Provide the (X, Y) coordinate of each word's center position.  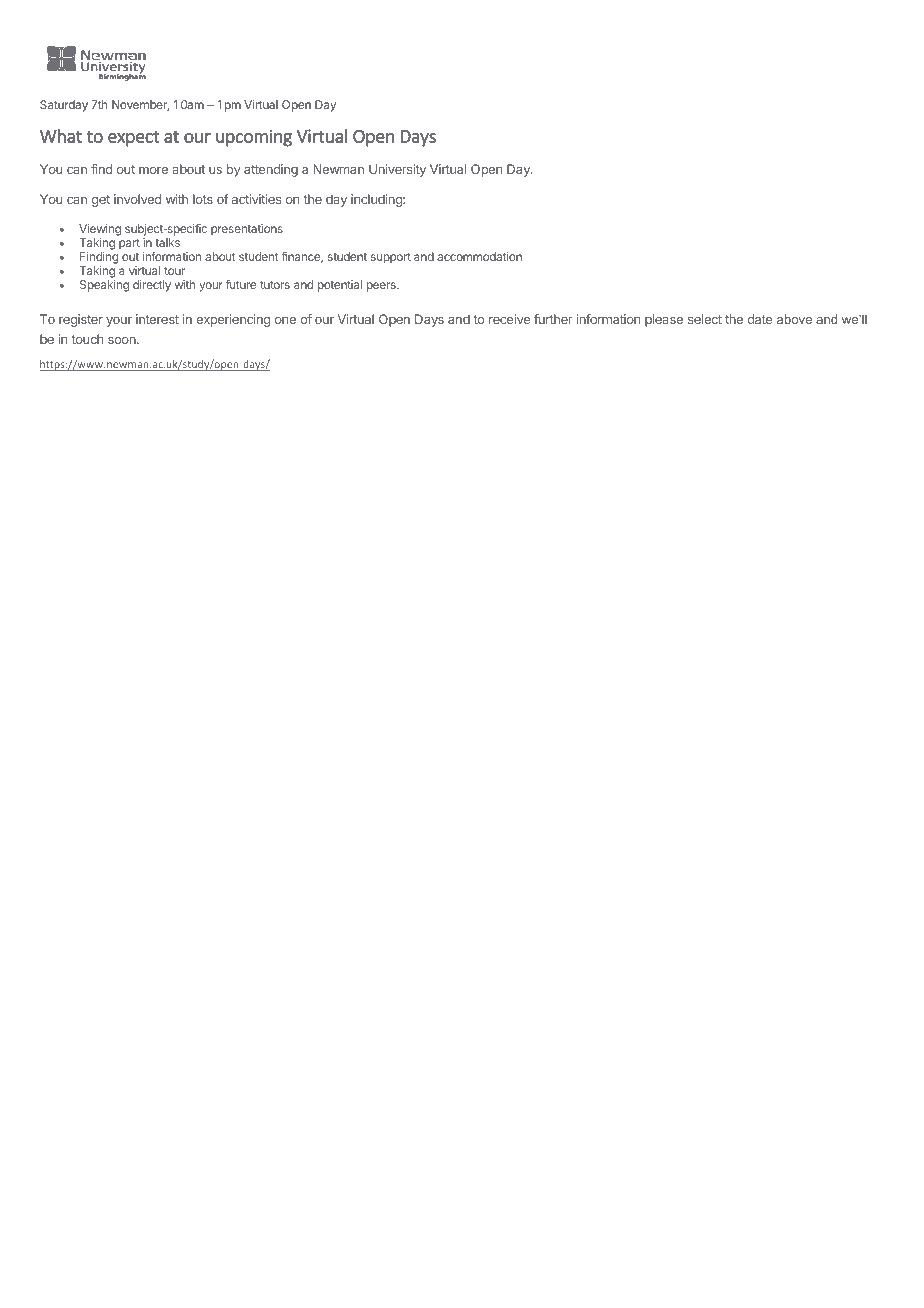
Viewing (100, 231)
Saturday (64, 106)
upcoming (254, 138)
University (397, 170)
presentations (247, 230)
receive (509, 319)
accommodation (479, 256)
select (705, 319)
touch (87, 339)
